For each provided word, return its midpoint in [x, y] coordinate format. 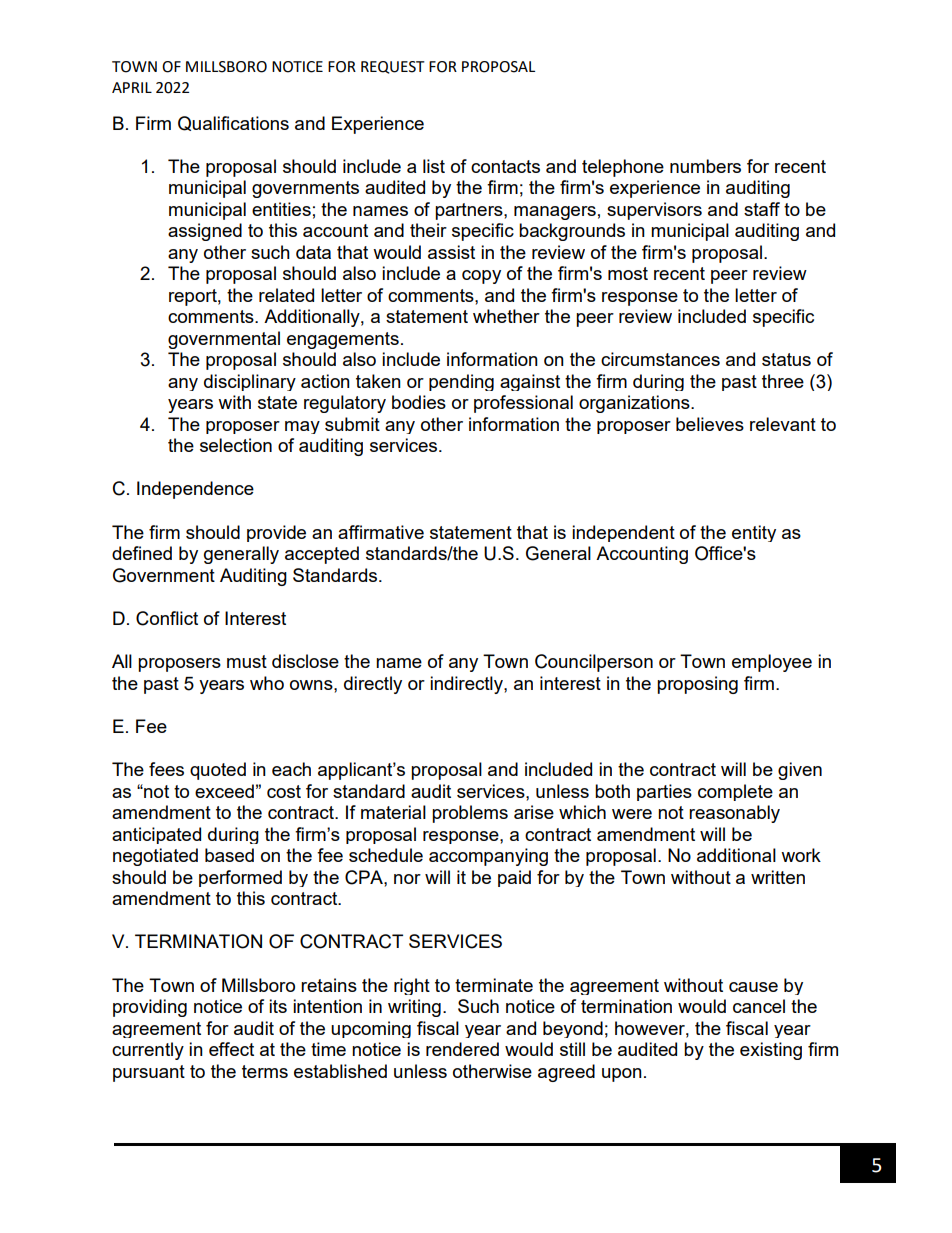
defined [142, 553]
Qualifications [233, 123]
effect [231, 1049]
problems [470, 814]
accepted [322, 555]
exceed [224, 791]
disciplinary [250, 382]
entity [754, 533]
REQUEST [393, 67]
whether [506, 316]
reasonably [734, 814]
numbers [705, 166]
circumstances [660, 359]
